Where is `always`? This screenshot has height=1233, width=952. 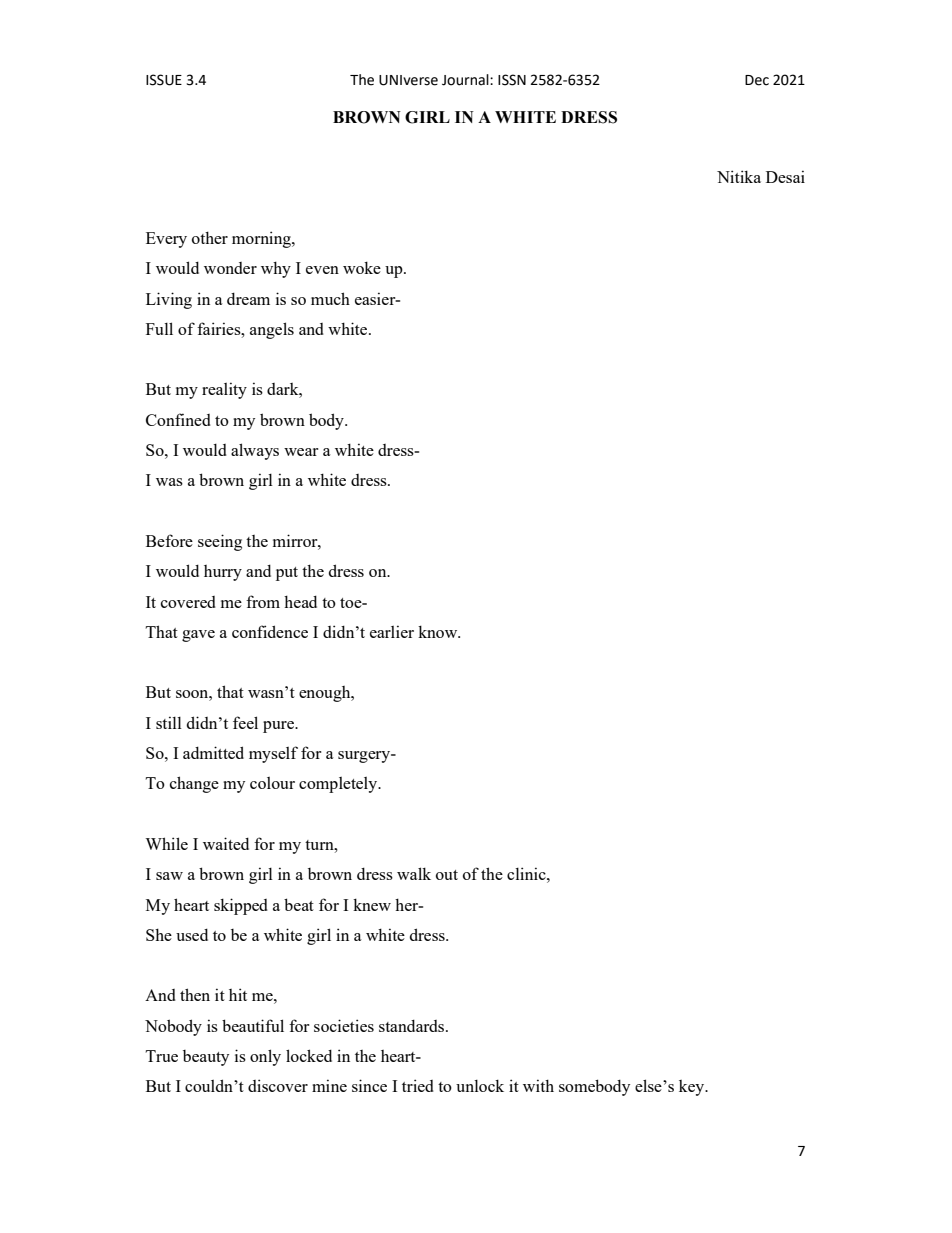
always is located at coordinates (255, 451).
